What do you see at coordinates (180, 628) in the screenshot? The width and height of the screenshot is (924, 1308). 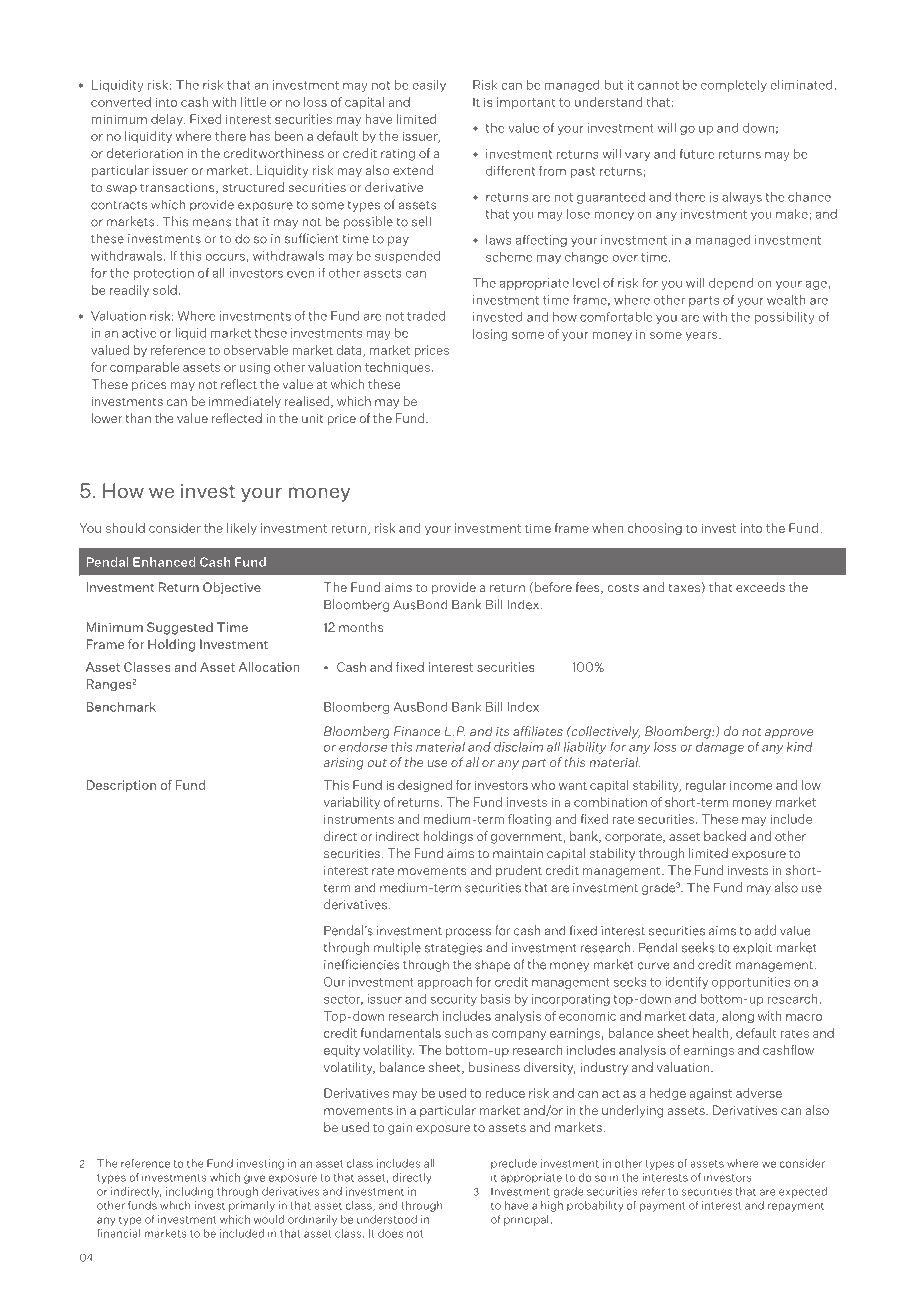 I see `Suggested` at bounding box center [180, 628].
